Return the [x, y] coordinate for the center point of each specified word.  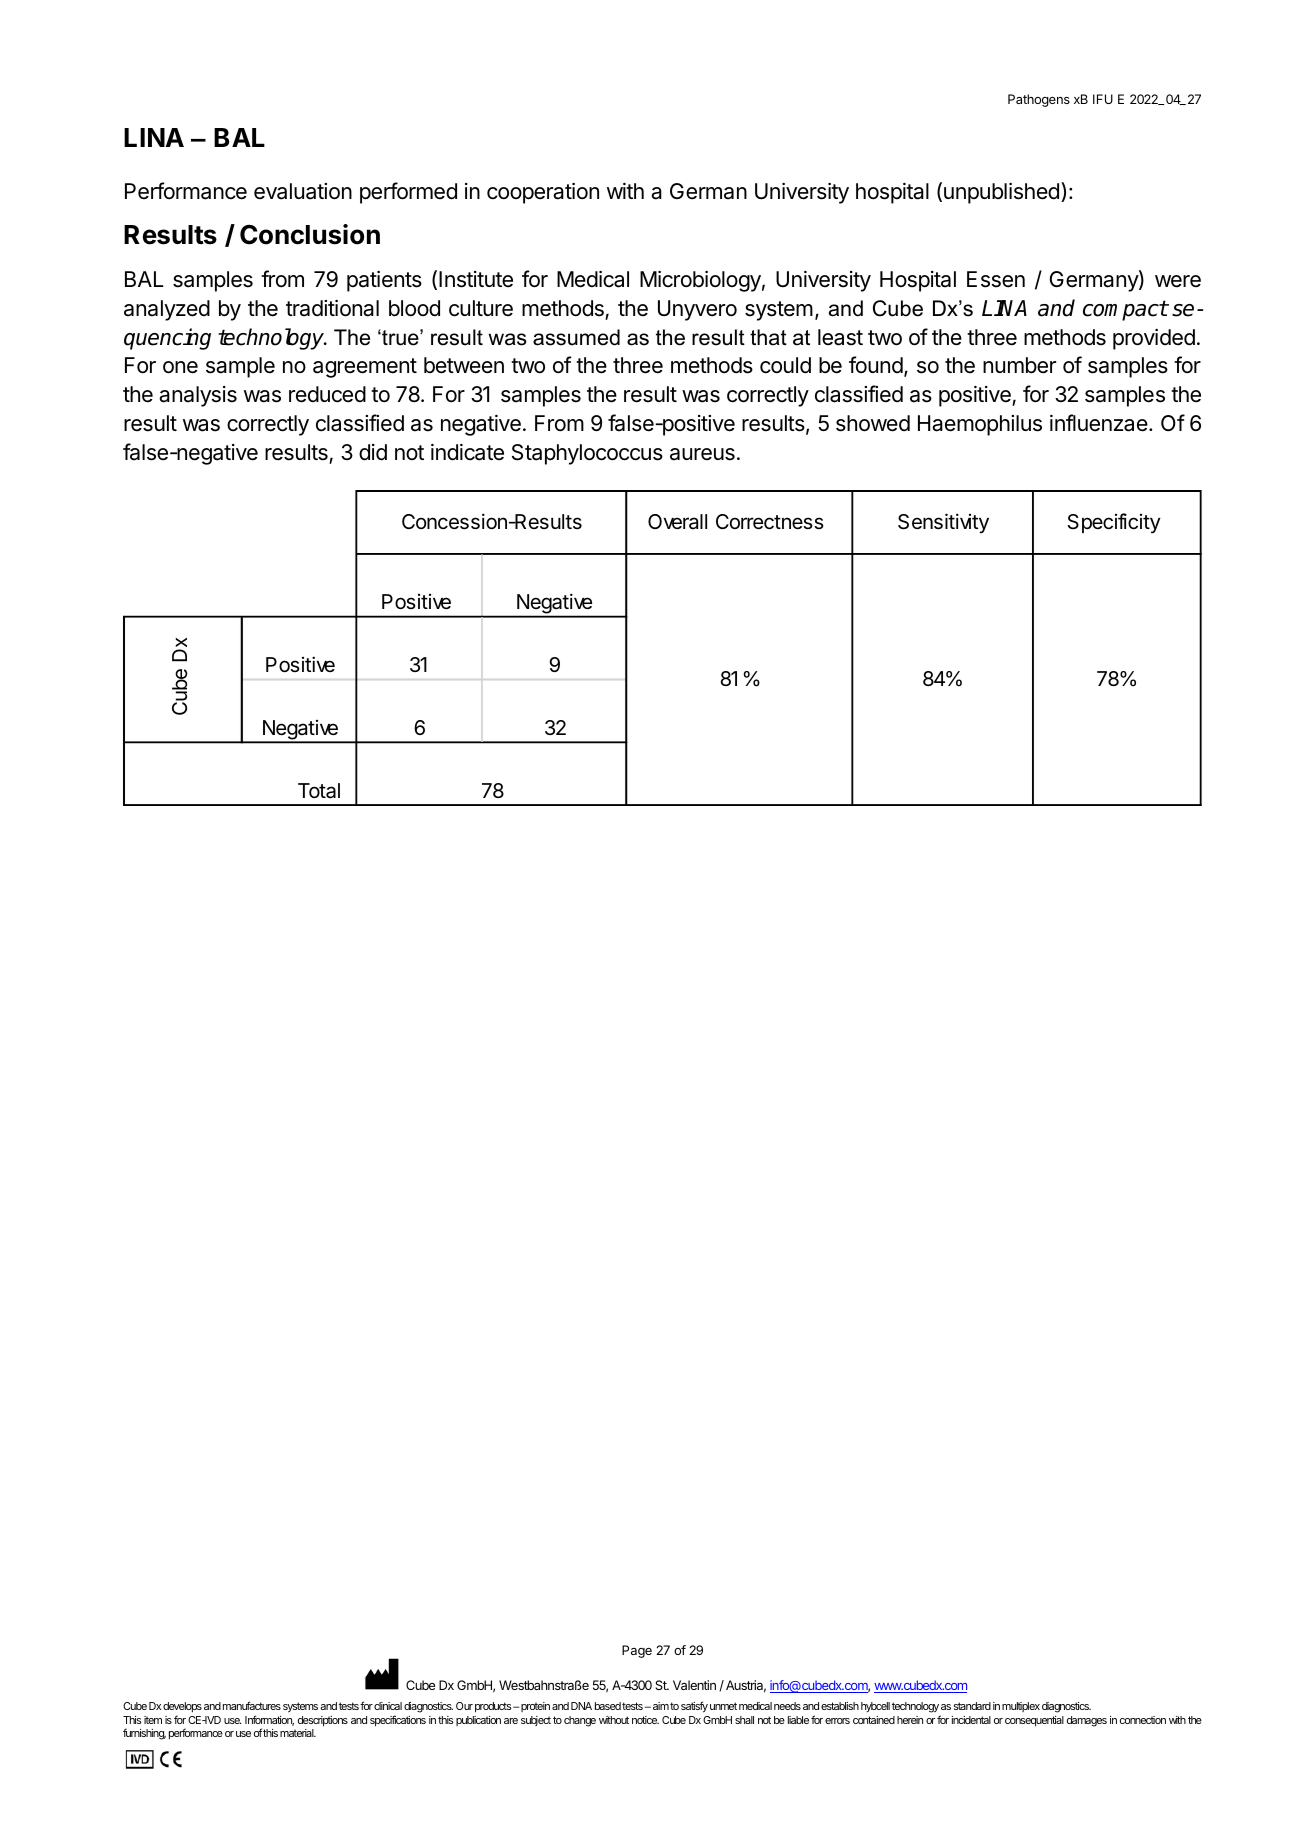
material [298, 1733]
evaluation [303, 191]
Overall [677, 522]
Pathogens [1039, 100]
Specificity [1114, 523]
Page [637, 1651]
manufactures [252, 1705]
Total [319, 791]
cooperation [543, 193]
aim [661, 1706]
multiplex [1021, 1707]
